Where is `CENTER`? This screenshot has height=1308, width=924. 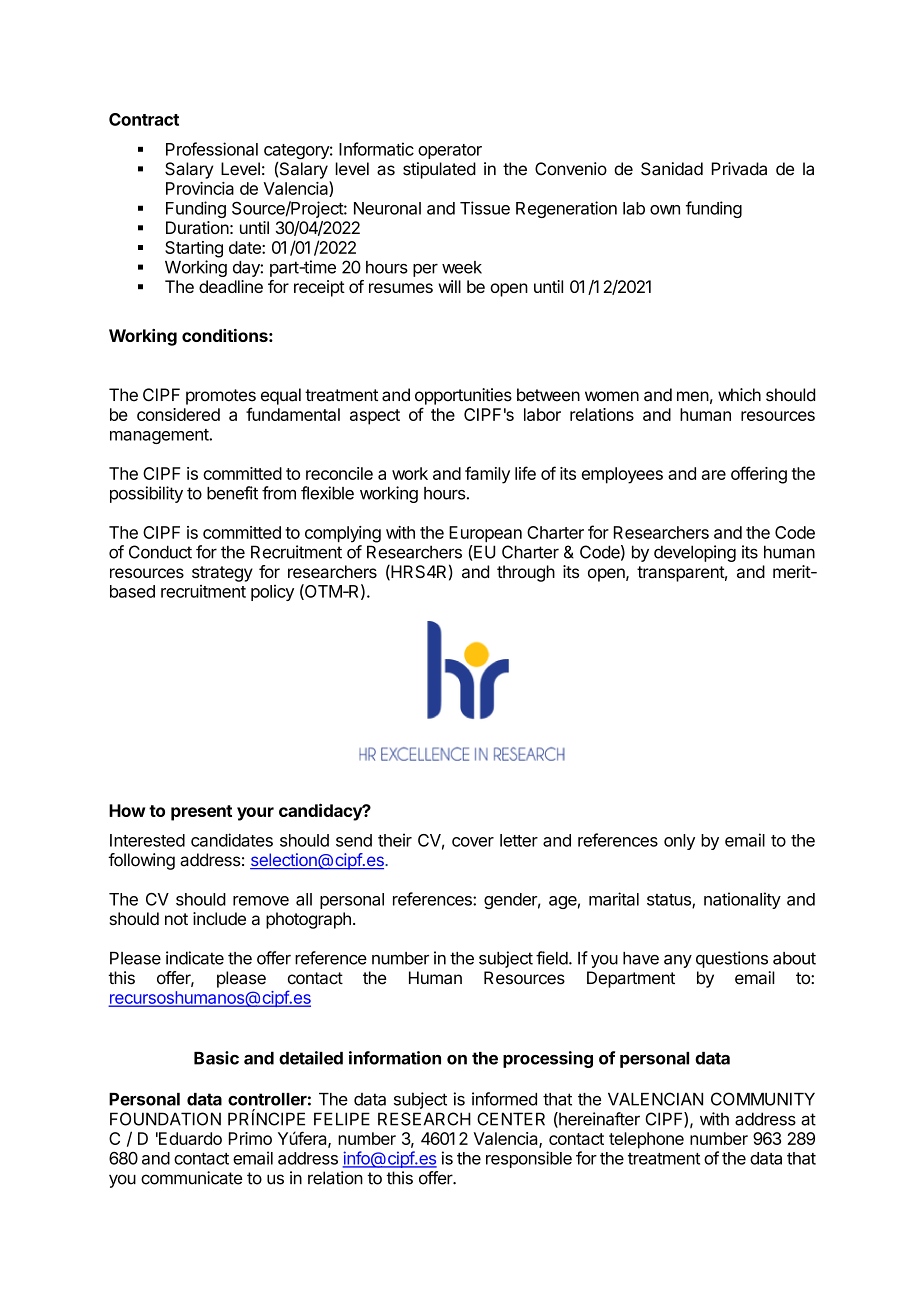
CENTER is located at coordinates (511, 1119).
